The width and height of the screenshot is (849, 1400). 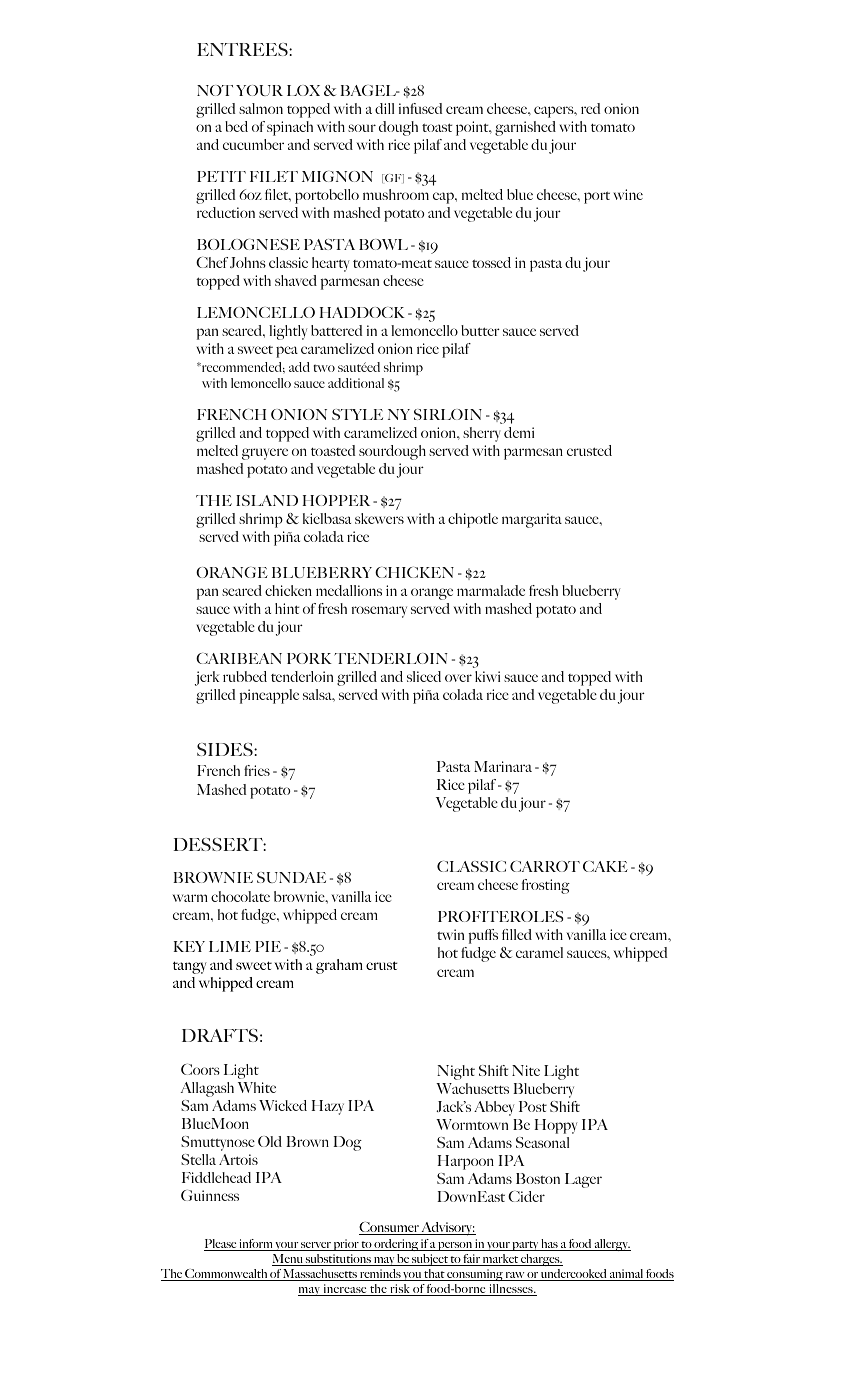 What do you see at coordinates (487, 676) in the screenshot?
I see `kiwi` at bounding box center [487, 676].
